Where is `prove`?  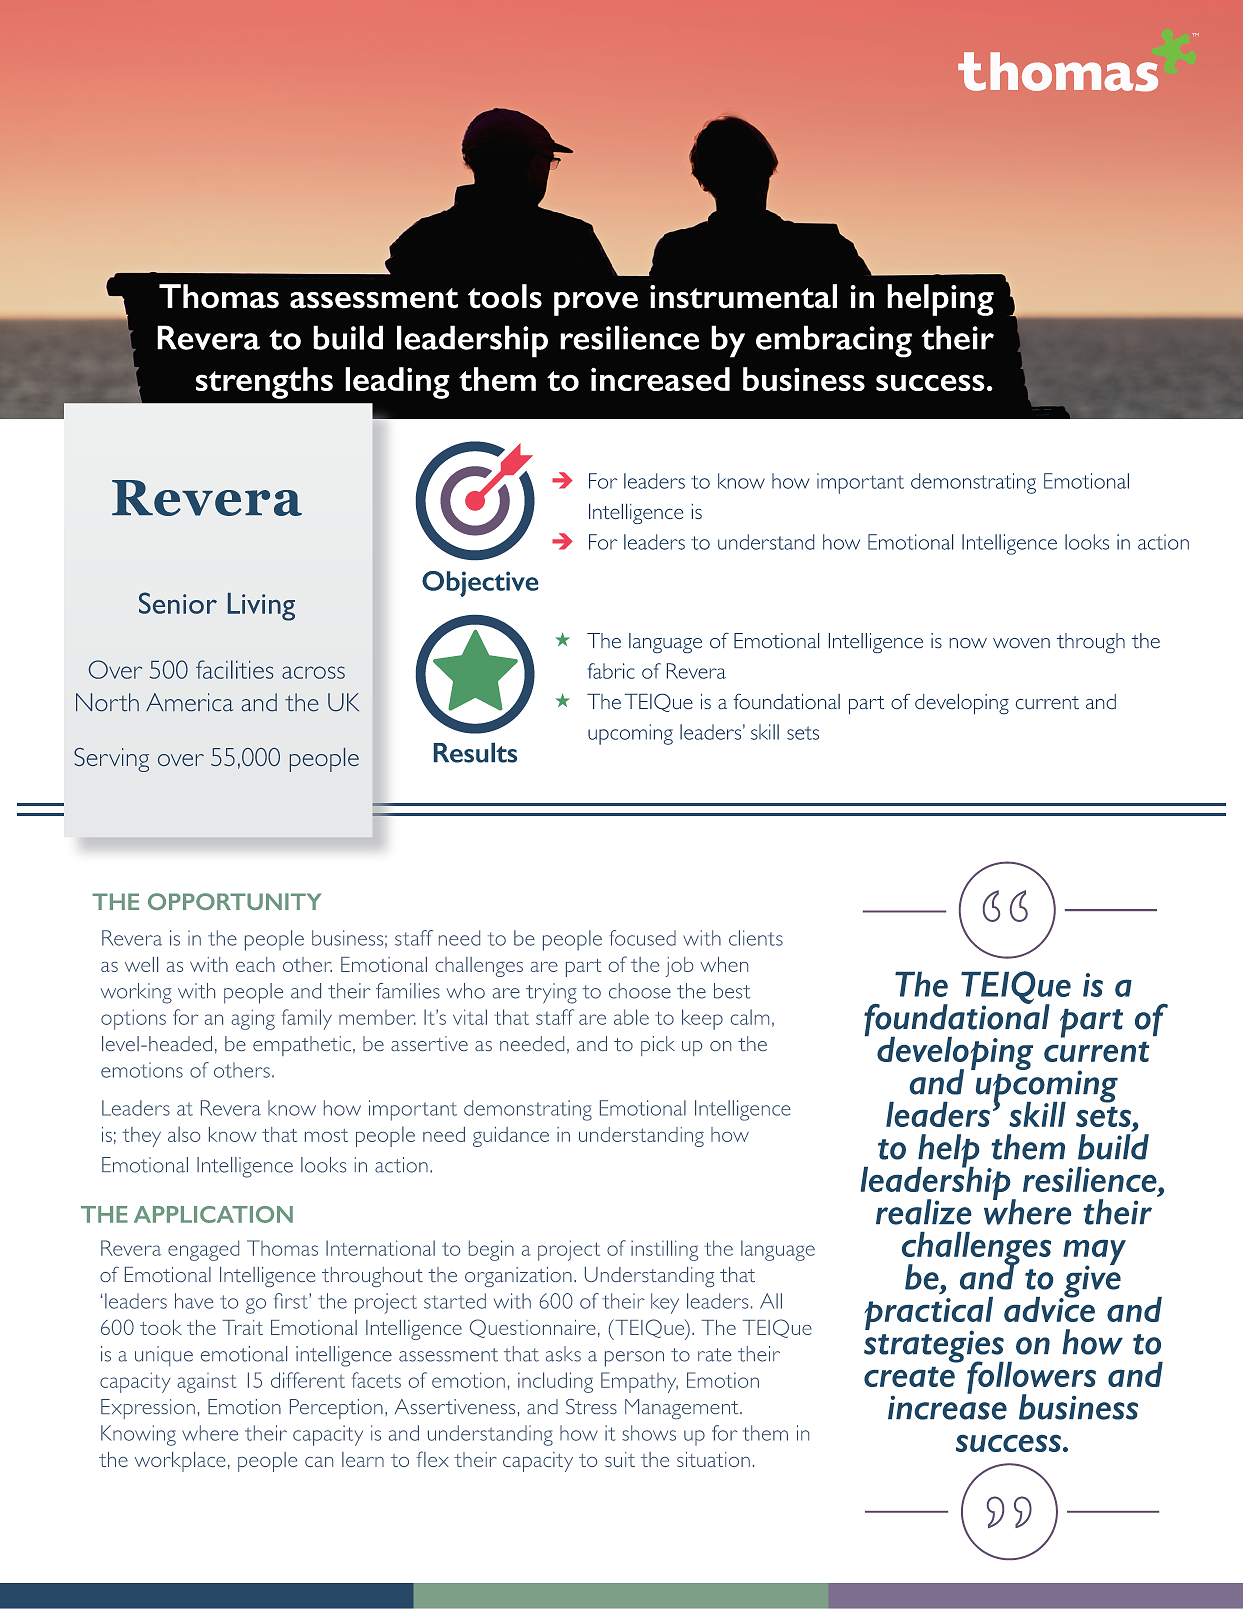 prove is located at coordinates (596, 304).
